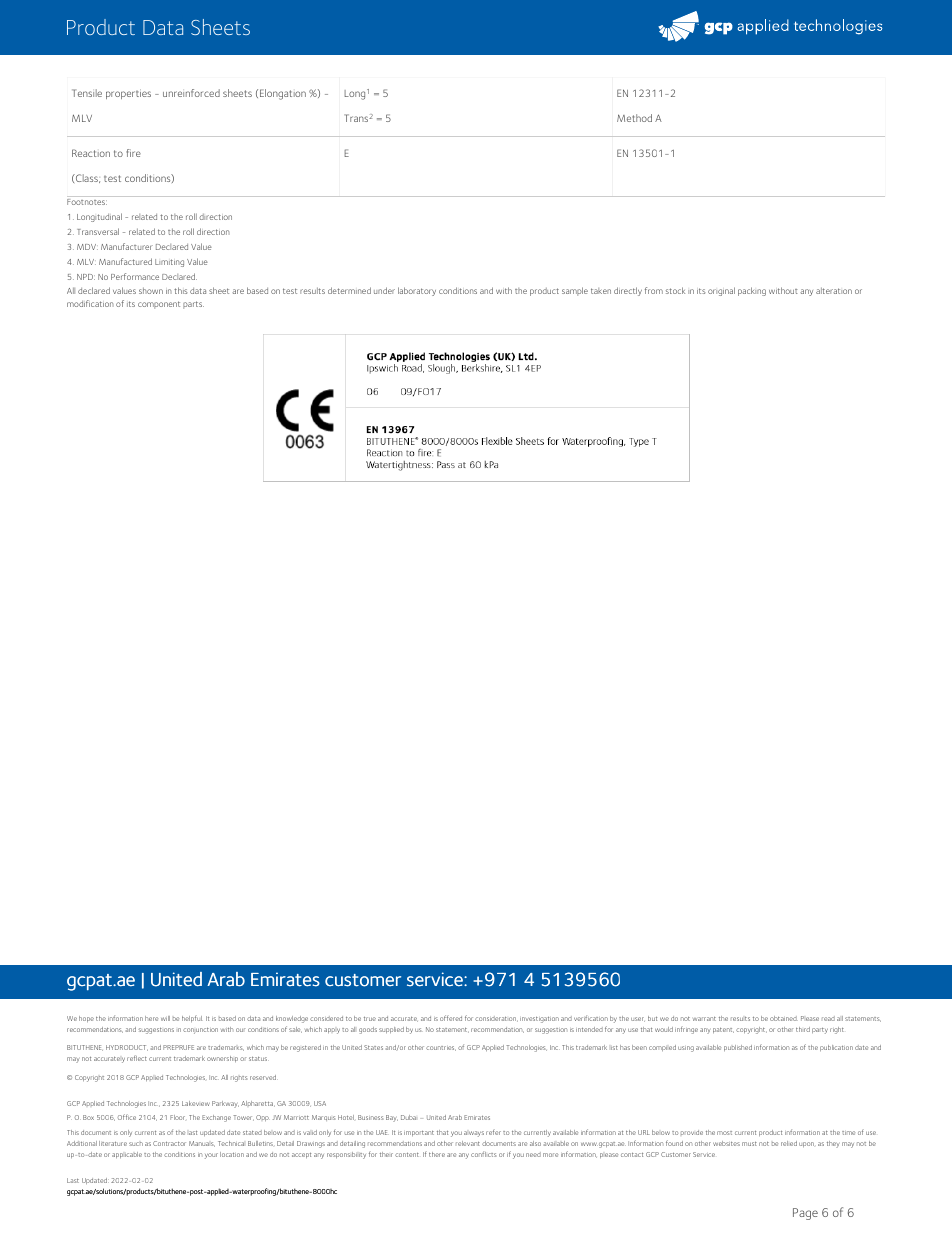 This document has width=952, height=1233. Describe the element at coordinates (484, 1154) in the document. I see `conflicts` at that location.
